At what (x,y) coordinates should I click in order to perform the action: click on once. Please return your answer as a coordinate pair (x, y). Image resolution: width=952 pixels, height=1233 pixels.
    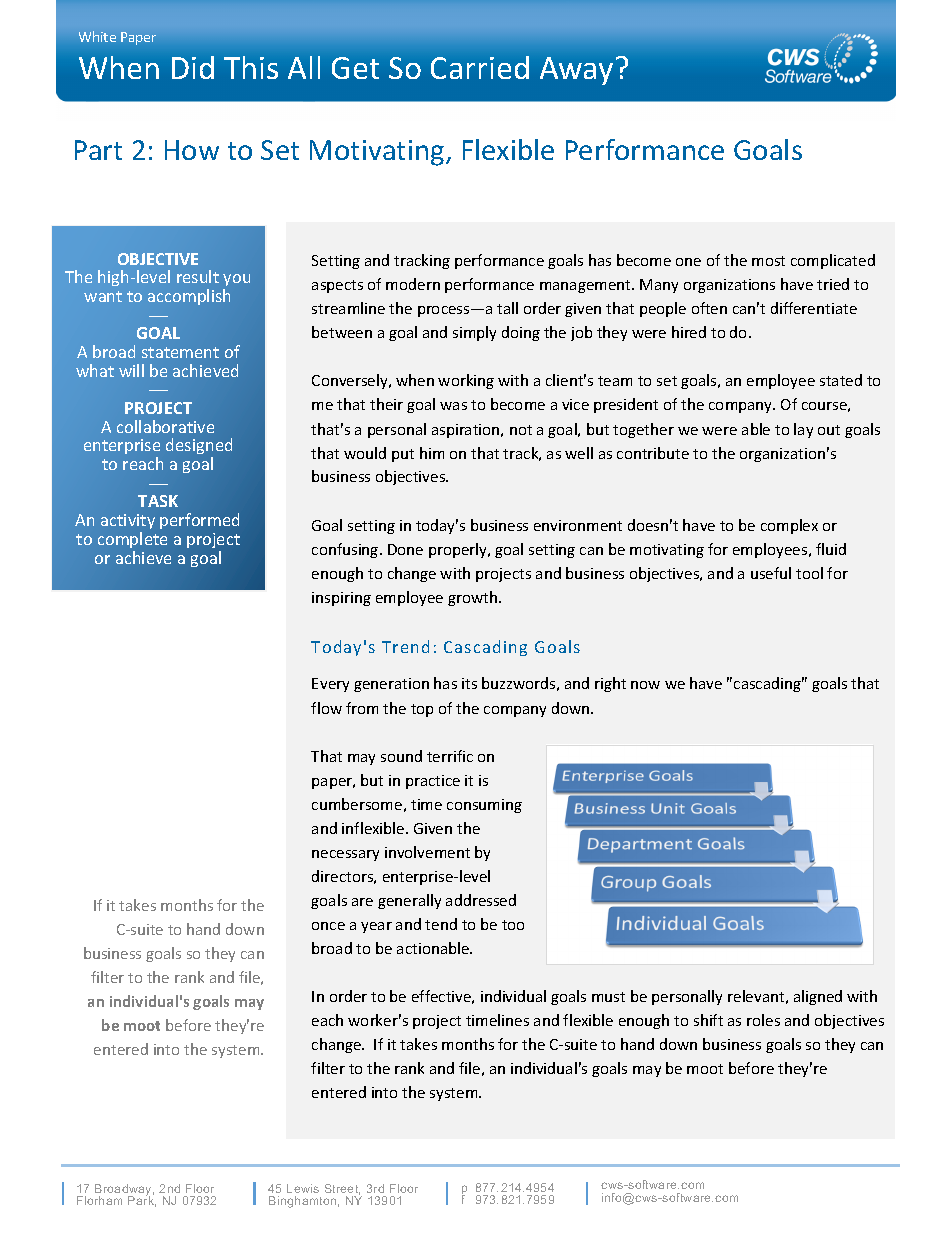
    Looking at the image, I should click on (328, 926).
